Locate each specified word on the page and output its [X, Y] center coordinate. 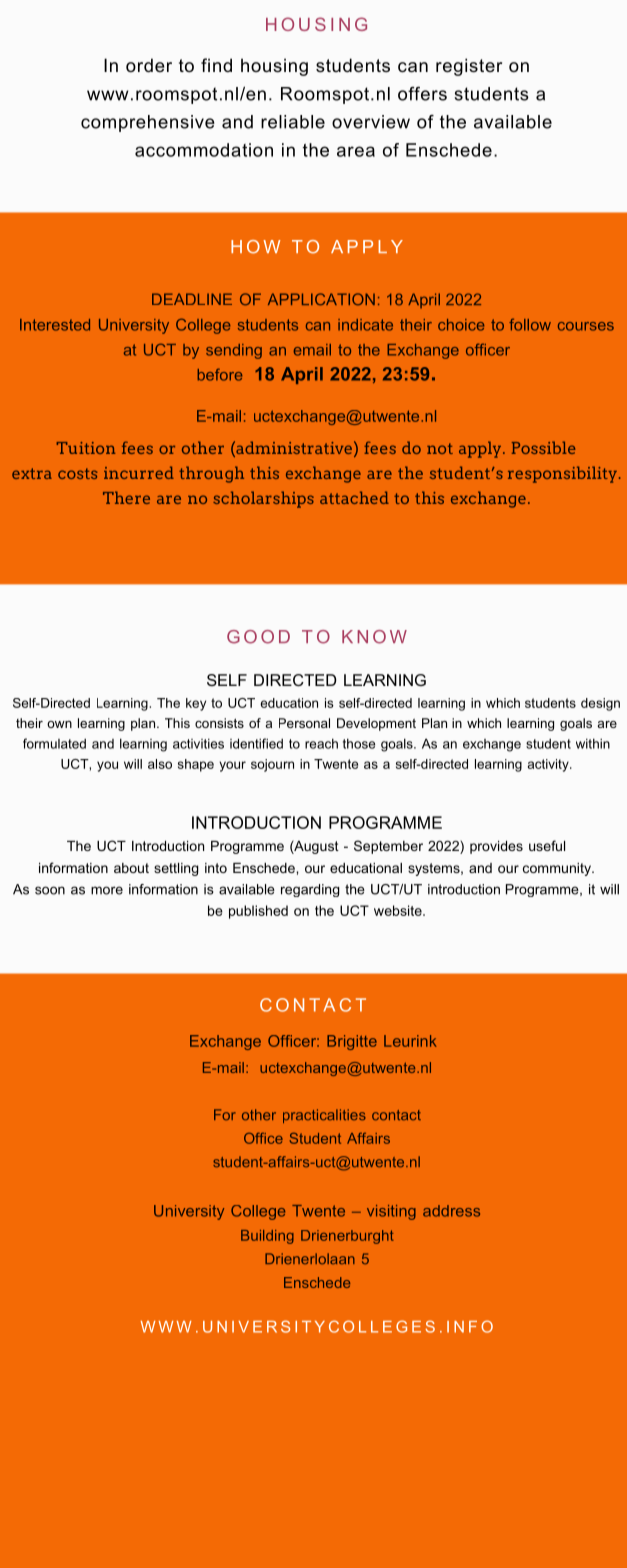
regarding [310, 890]
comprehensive [148, 123]
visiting [391, 1212]
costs [78, 473]
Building [267, 1237]
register [469, 67]
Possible [544, 447]
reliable [293, 122]
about [131, 868]
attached [354, 497]
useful [547, 845]
